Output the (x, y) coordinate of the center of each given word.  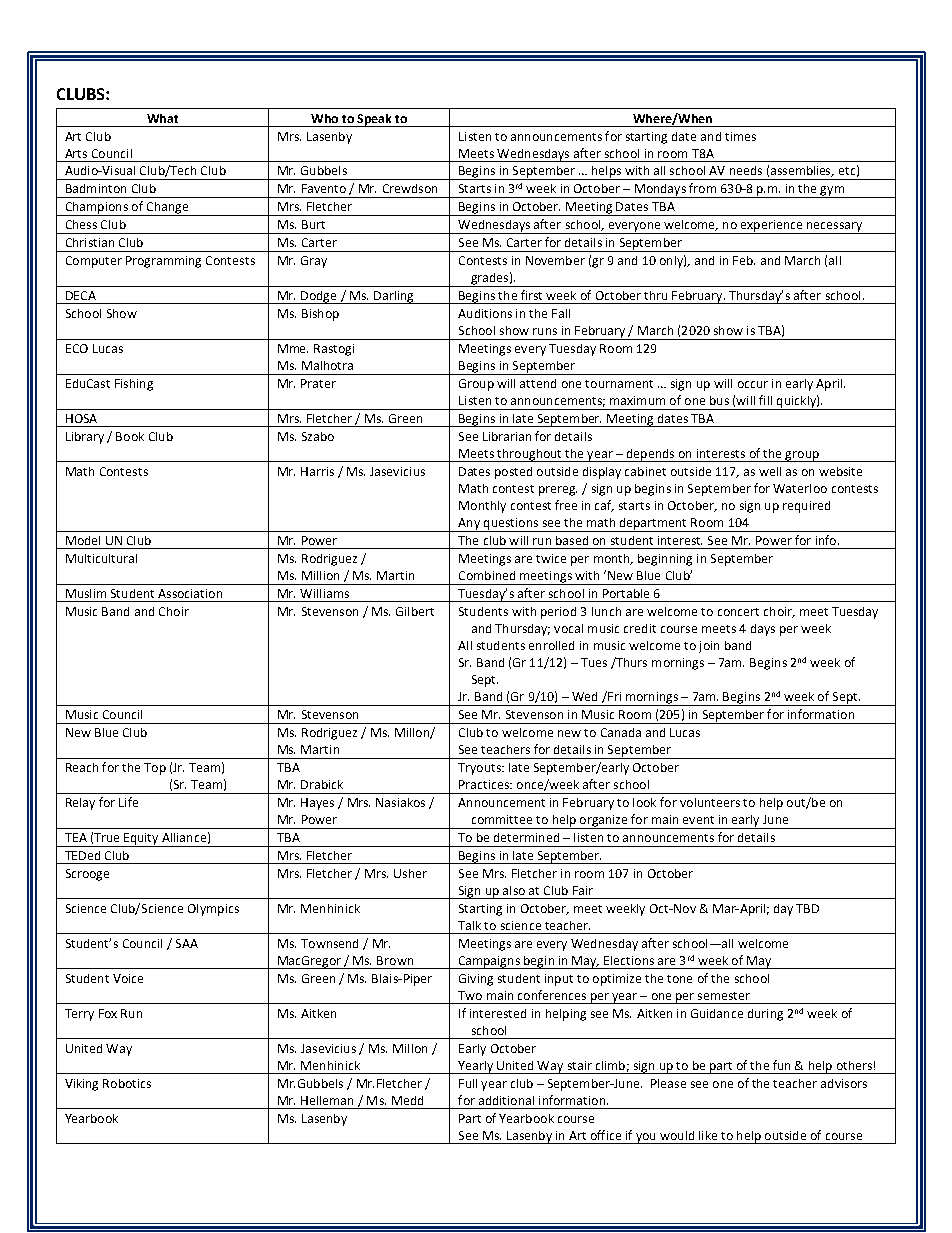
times (740, 136)
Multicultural (101, 558)
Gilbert (415, 611)
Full (468, 1083)
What (162, 118)
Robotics (127, 1083)
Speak (374, 120)
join (709, 647)
